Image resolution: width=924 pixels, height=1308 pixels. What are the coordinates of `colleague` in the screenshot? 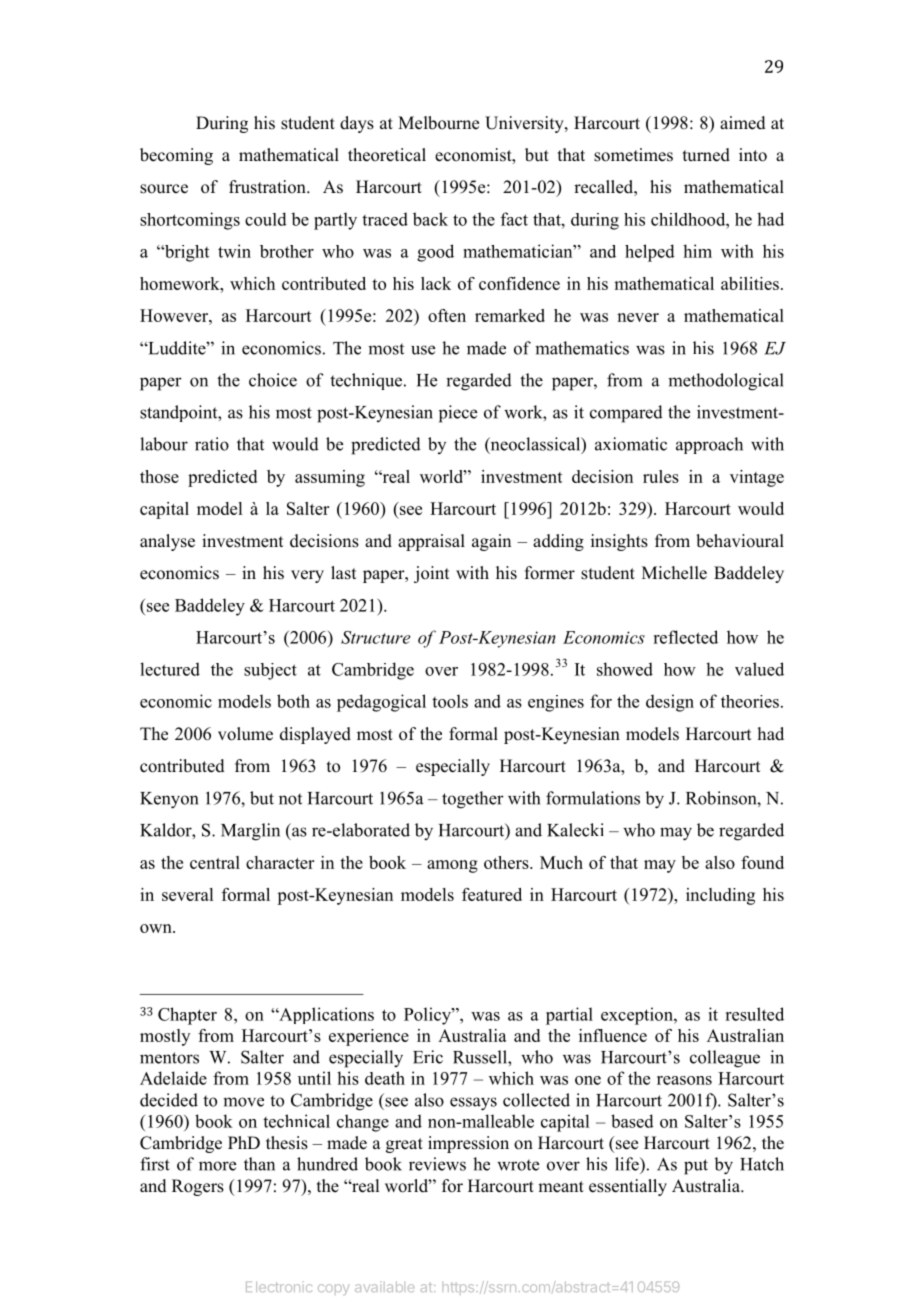 It's located at (725, 1059).
